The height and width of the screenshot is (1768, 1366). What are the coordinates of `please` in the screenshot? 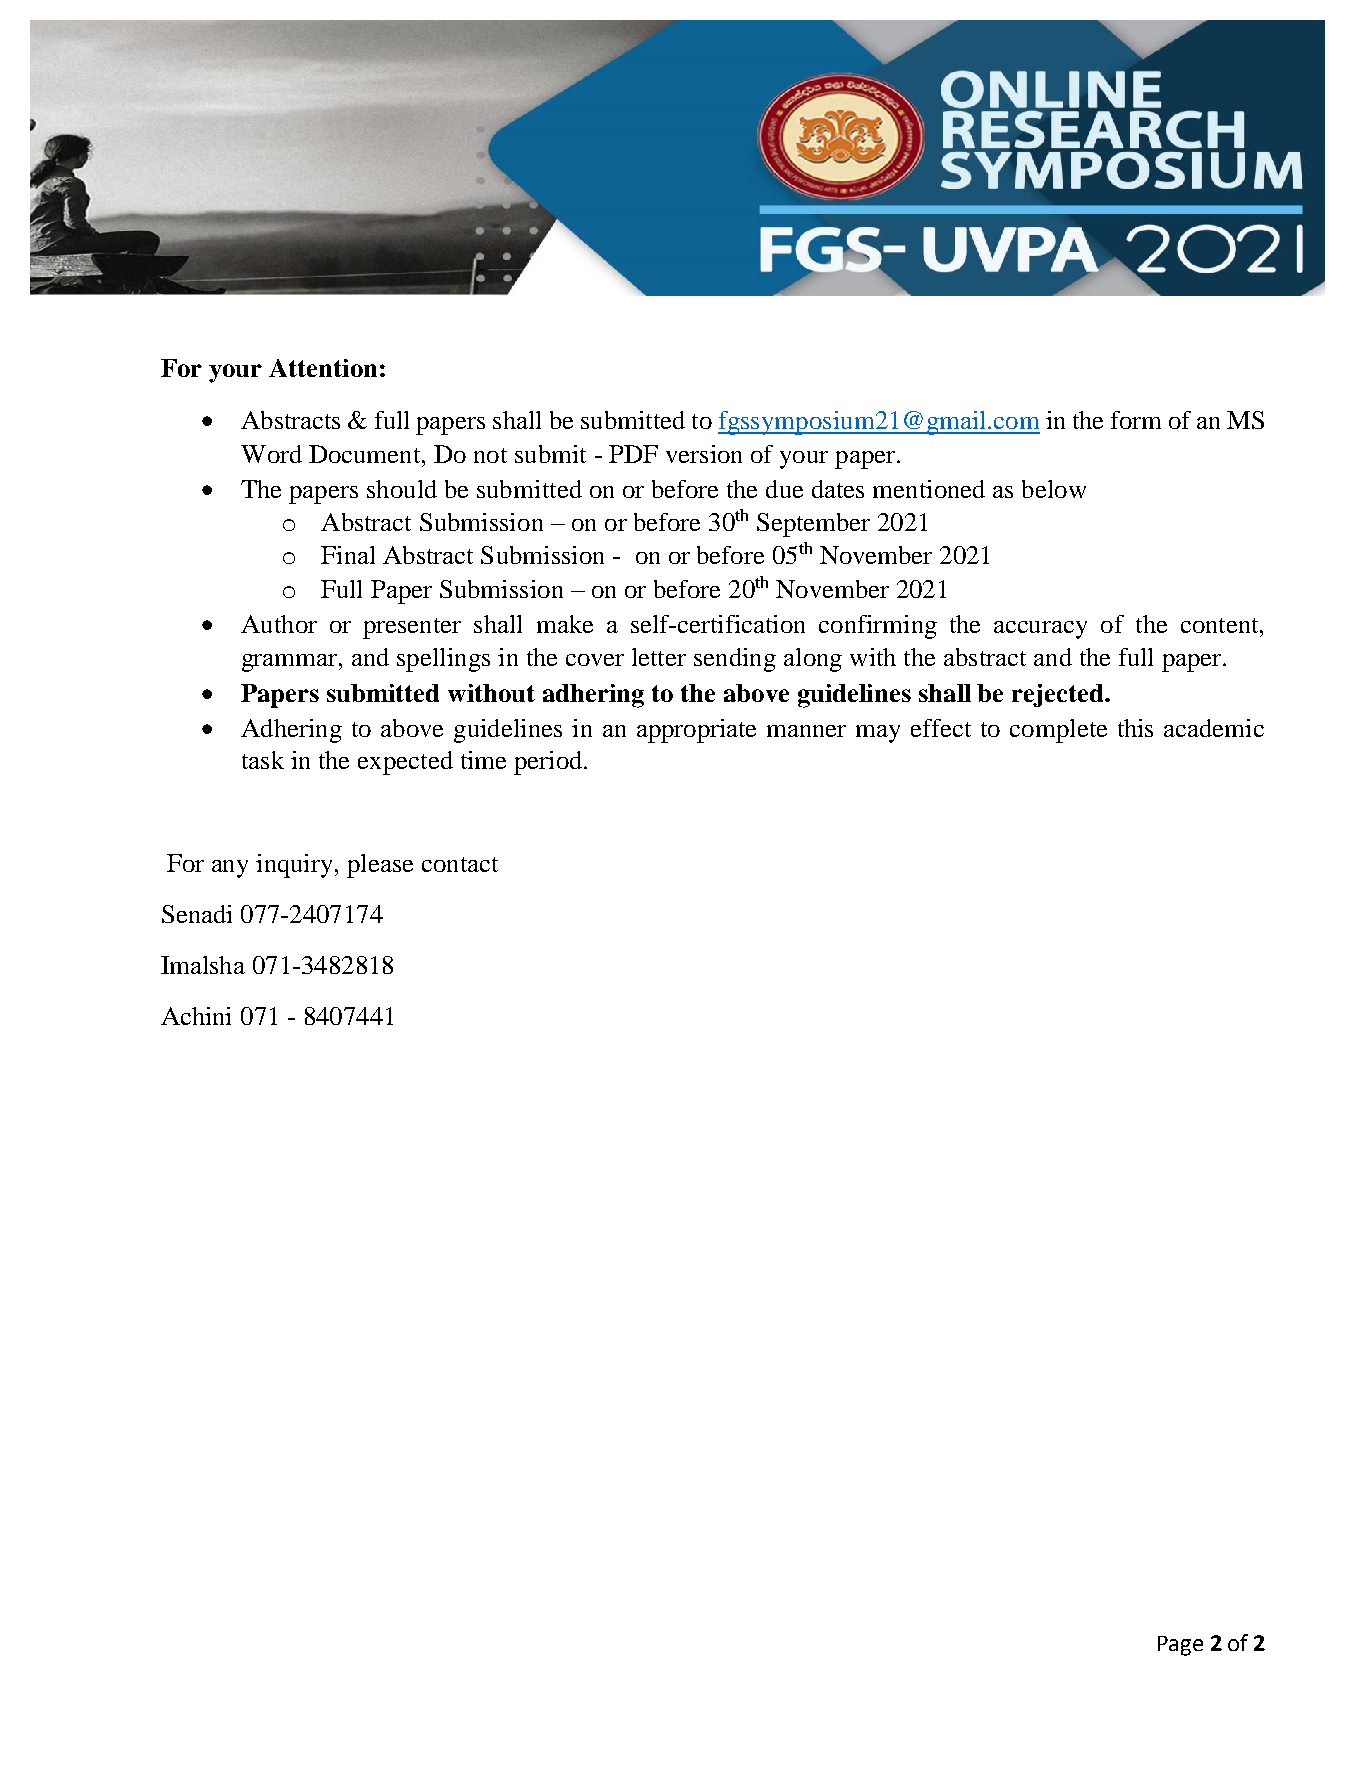 It's located at (380, 866).
